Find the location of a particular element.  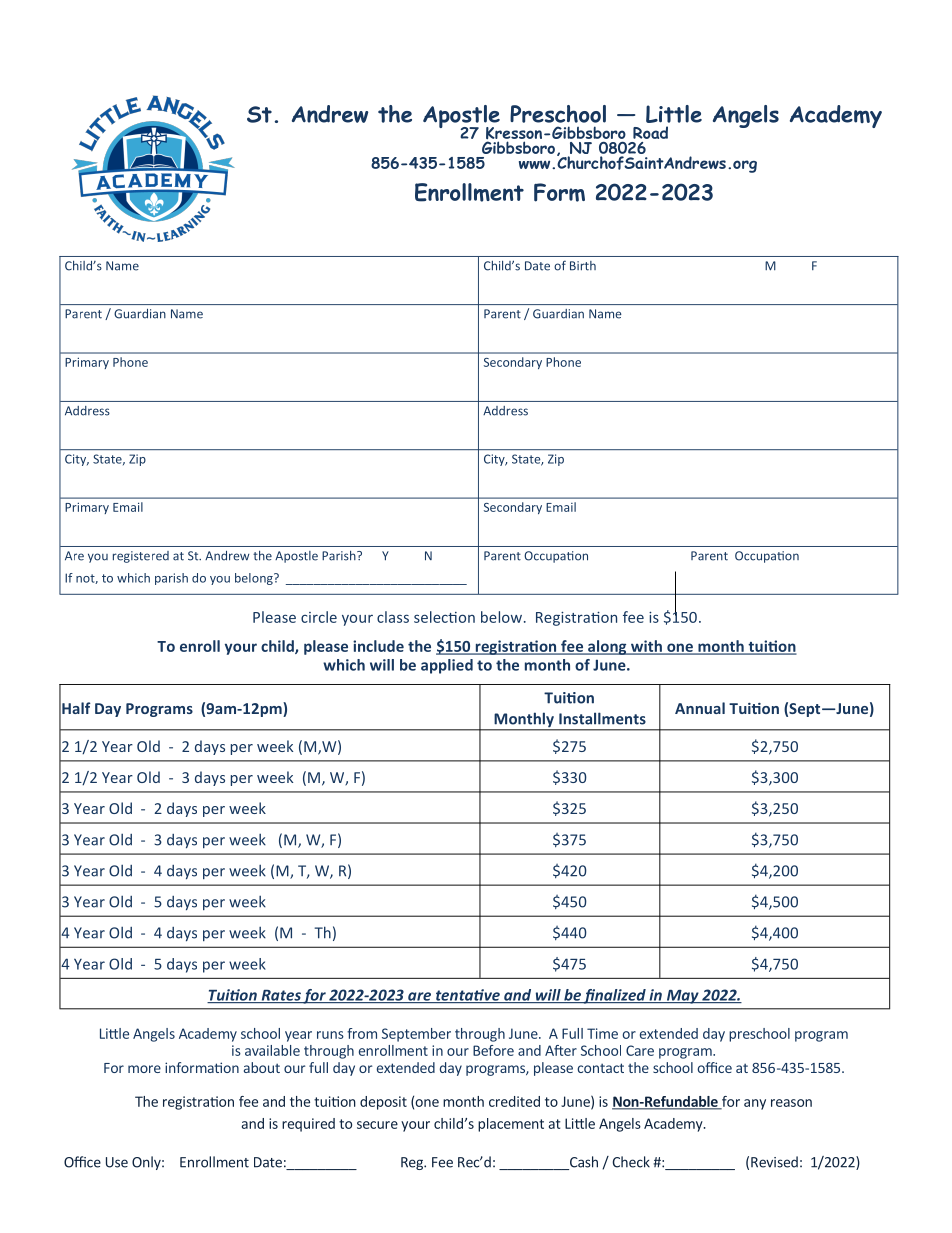

Use is located at coordinates (117, 1162).
